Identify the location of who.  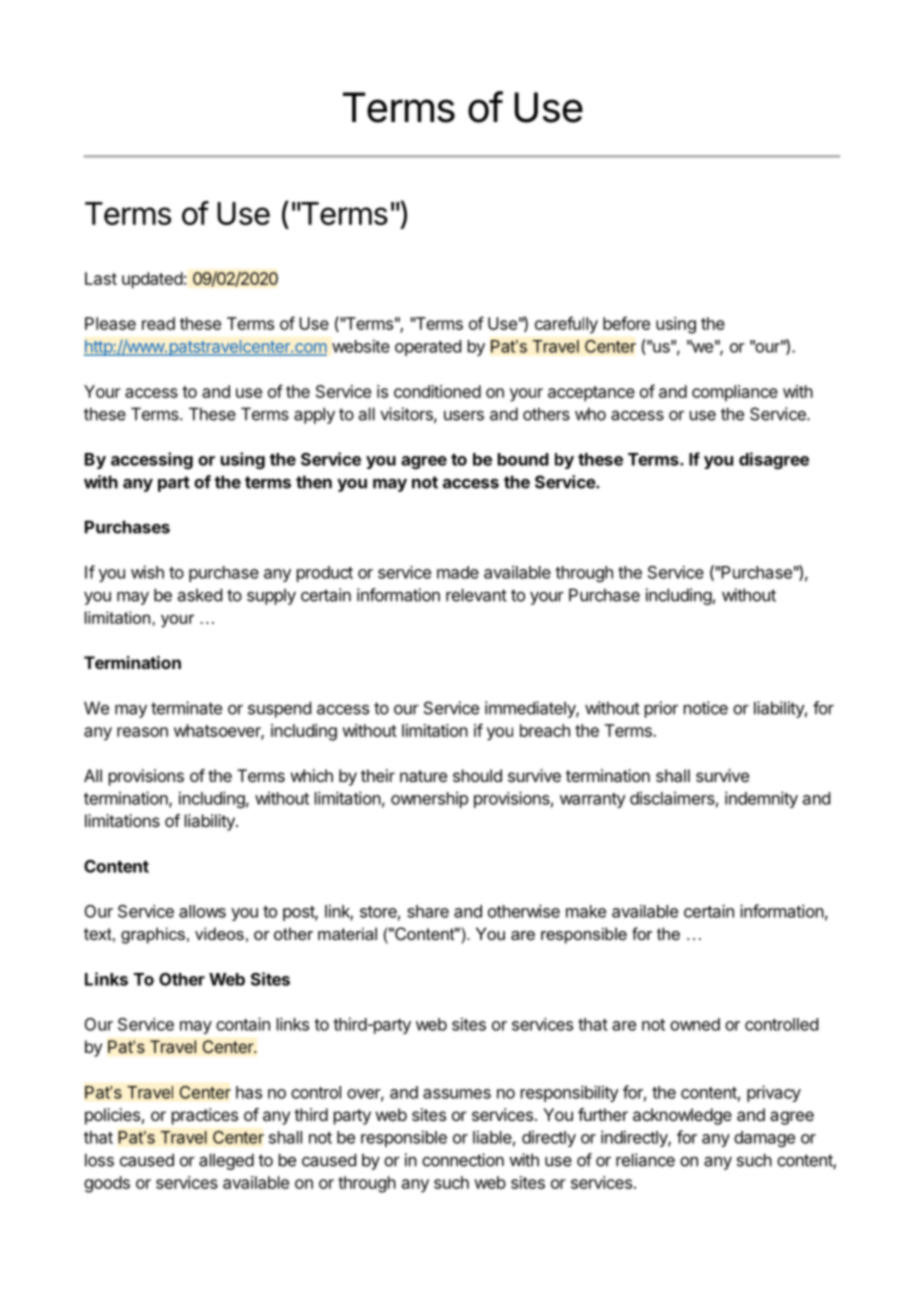
(590, 414).
